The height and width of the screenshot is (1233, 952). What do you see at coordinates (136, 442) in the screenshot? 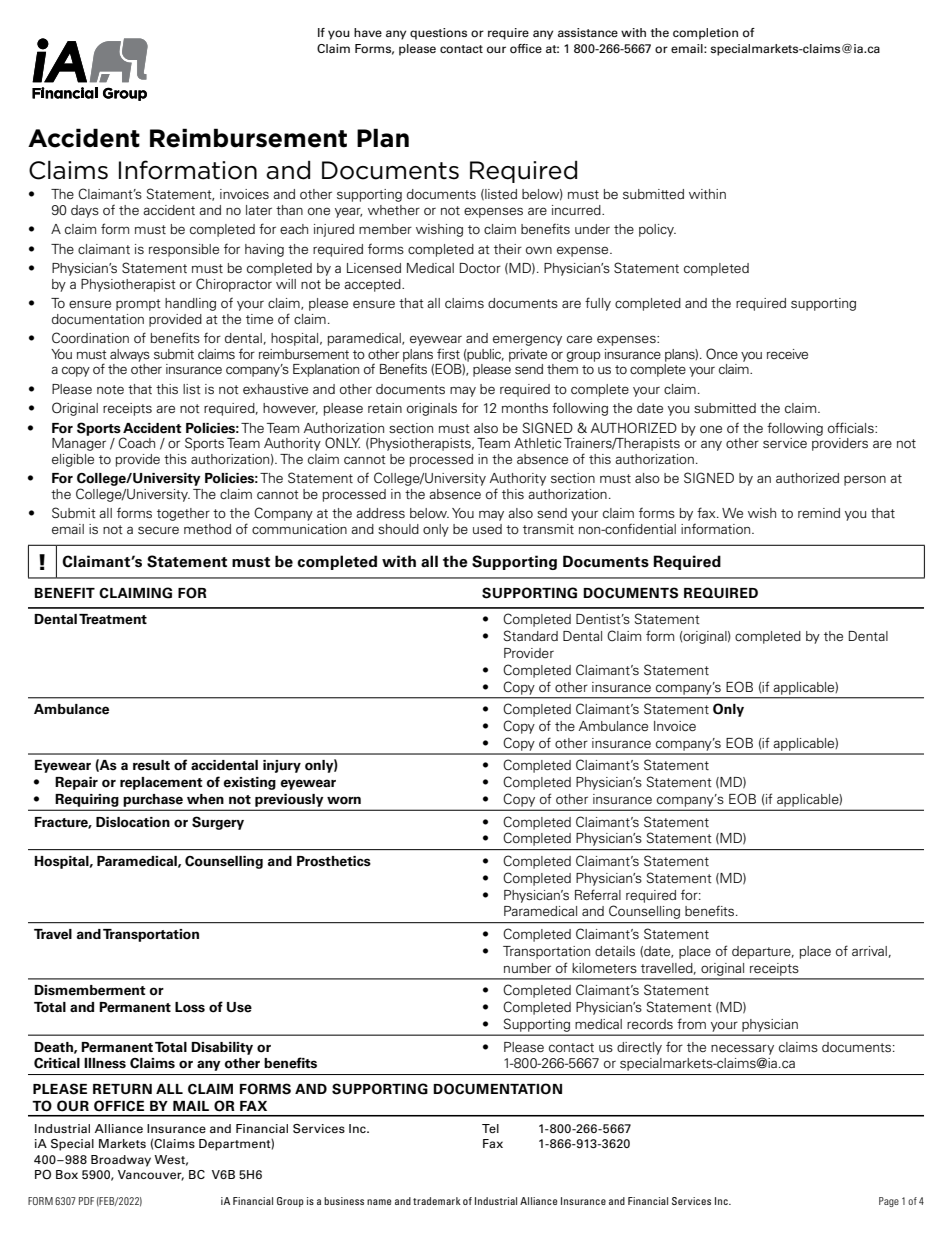
I see `Coach` at bounding box center [136, 442].
